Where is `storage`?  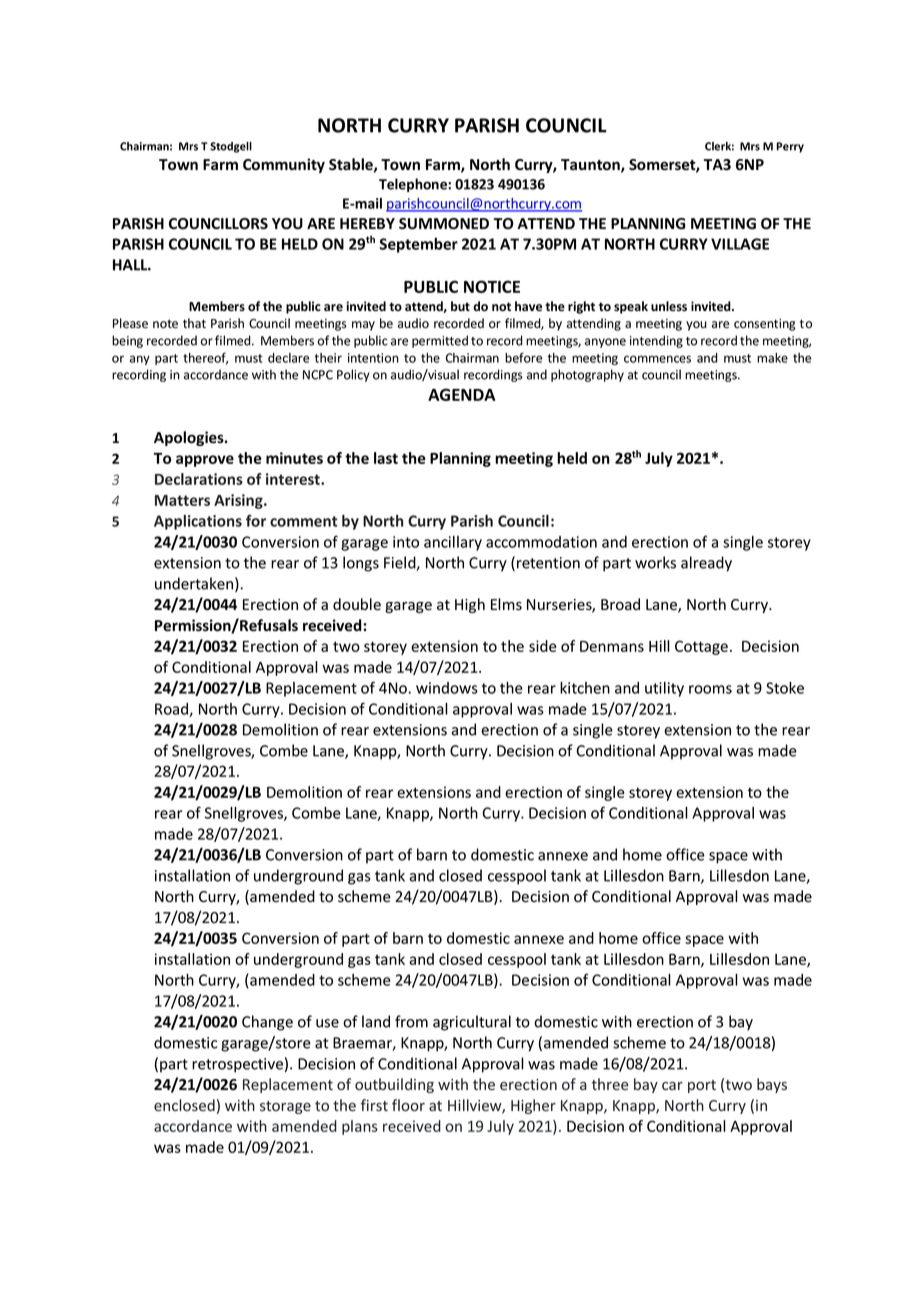 storage is located at coordinates (285, 1107).
